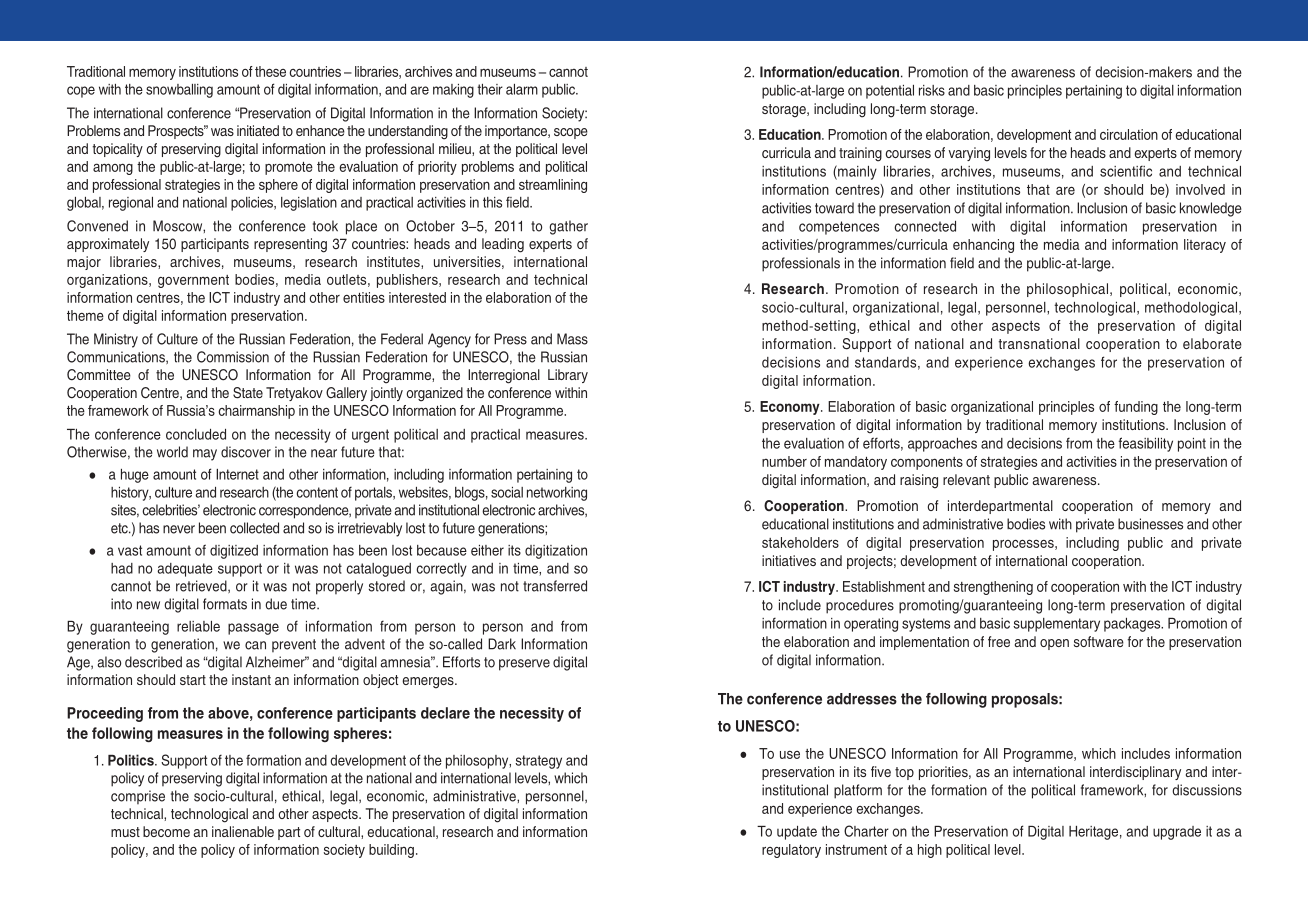  I want to click on Mass, so click(572, 339).
